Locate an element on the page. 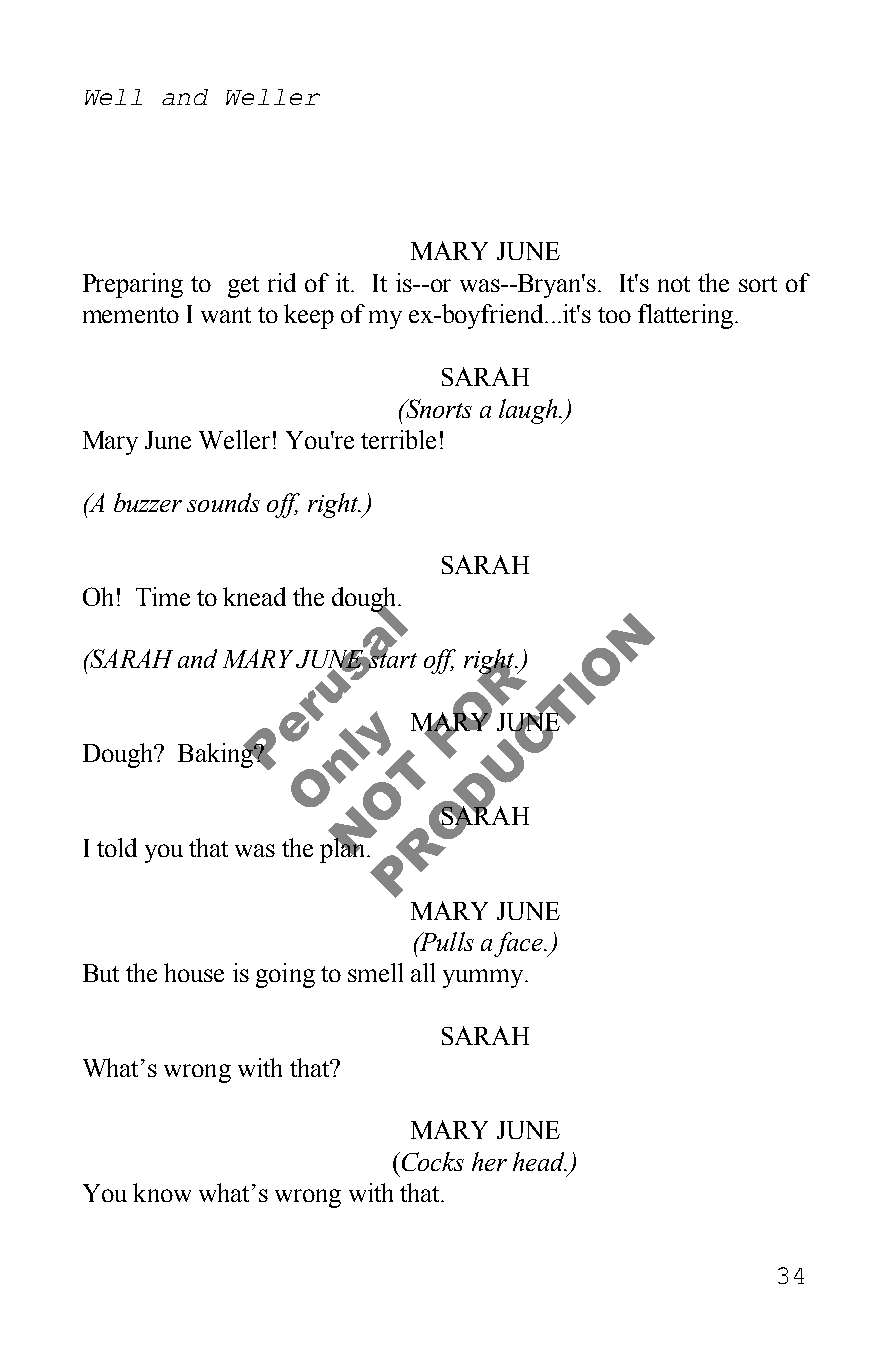 The width and height of the document is (887, 1372). terrible is located at coordinates (398, 439).
